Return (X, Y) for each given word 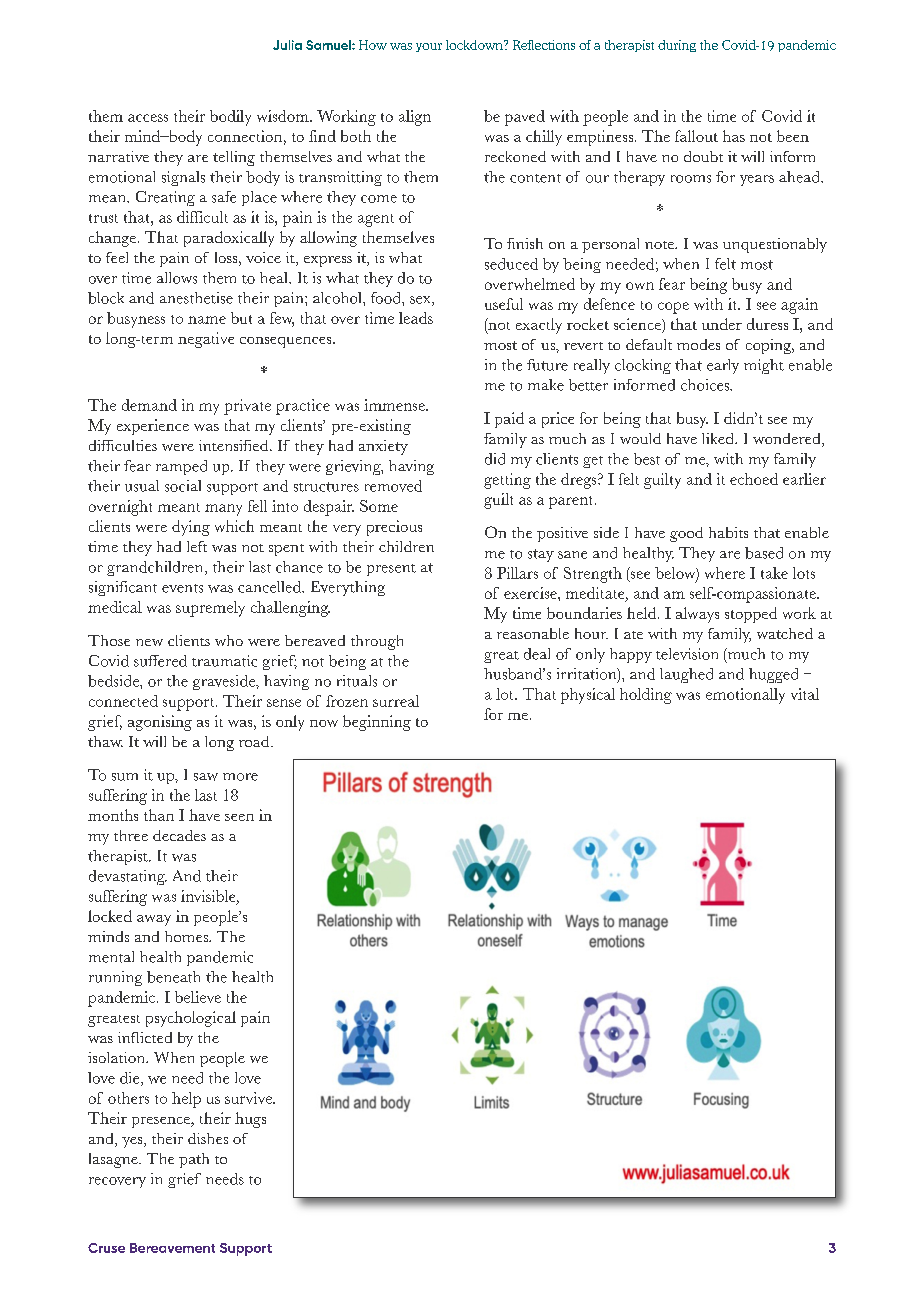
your (429, 47)
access (148, 118)
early (723, 366)
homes (188, 936)
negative (206, 340)
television (687, 654)
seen (239, 817)
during (677, 46)
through (377, 642)
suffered (160, 661)
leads (416, 318)
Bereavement (172, 1248)
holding (646, 696)
